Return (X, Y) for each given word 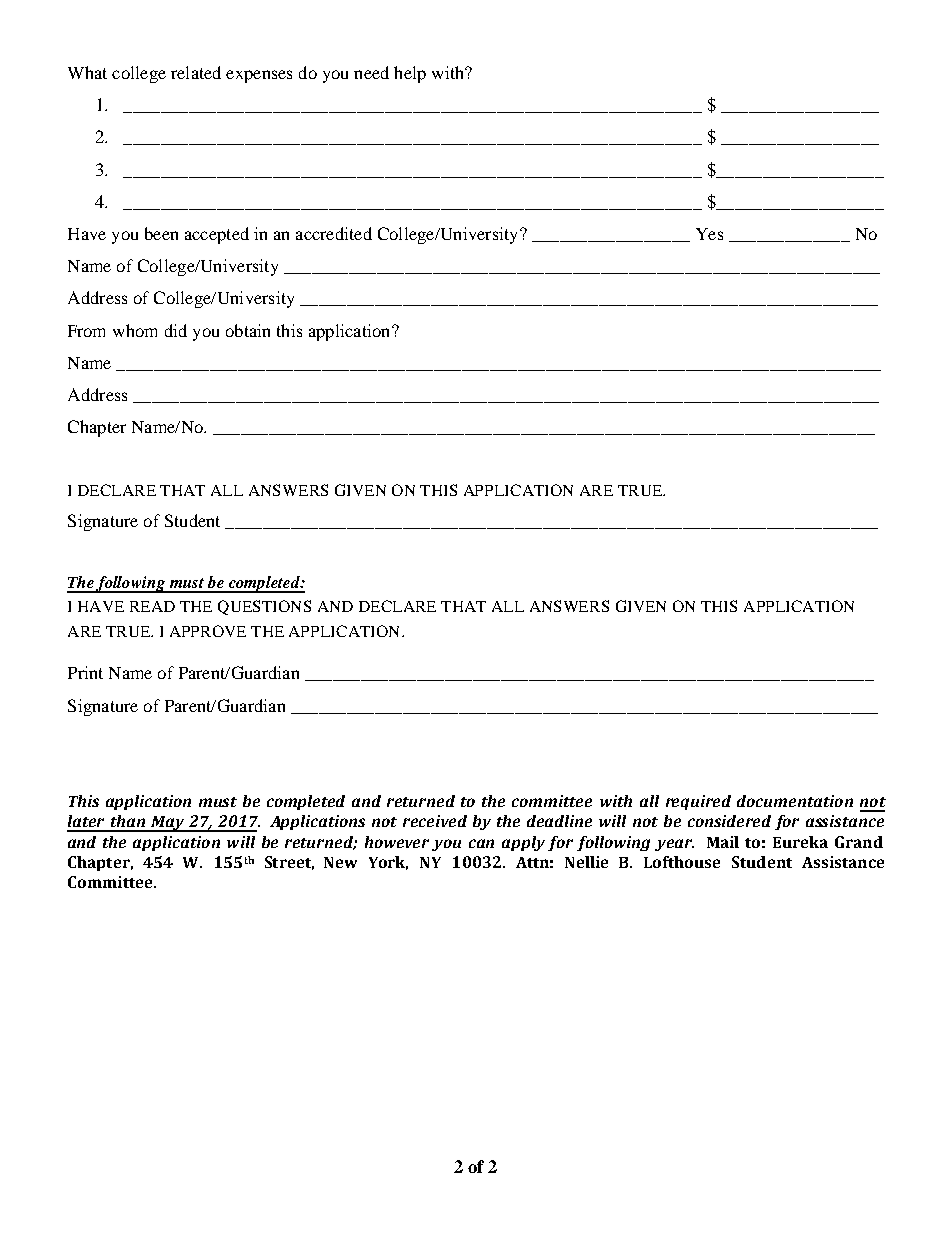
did (176, 330)
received (435, 821)
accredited (334, 233)
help (410, 74)
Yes (709, 234)
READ (152, 606)
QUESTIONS (264, 607)
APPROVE (208, 631)
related (196, 72)
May (167, 824)
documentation (795, 801)
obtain (248, 330)
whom (135, 330)
